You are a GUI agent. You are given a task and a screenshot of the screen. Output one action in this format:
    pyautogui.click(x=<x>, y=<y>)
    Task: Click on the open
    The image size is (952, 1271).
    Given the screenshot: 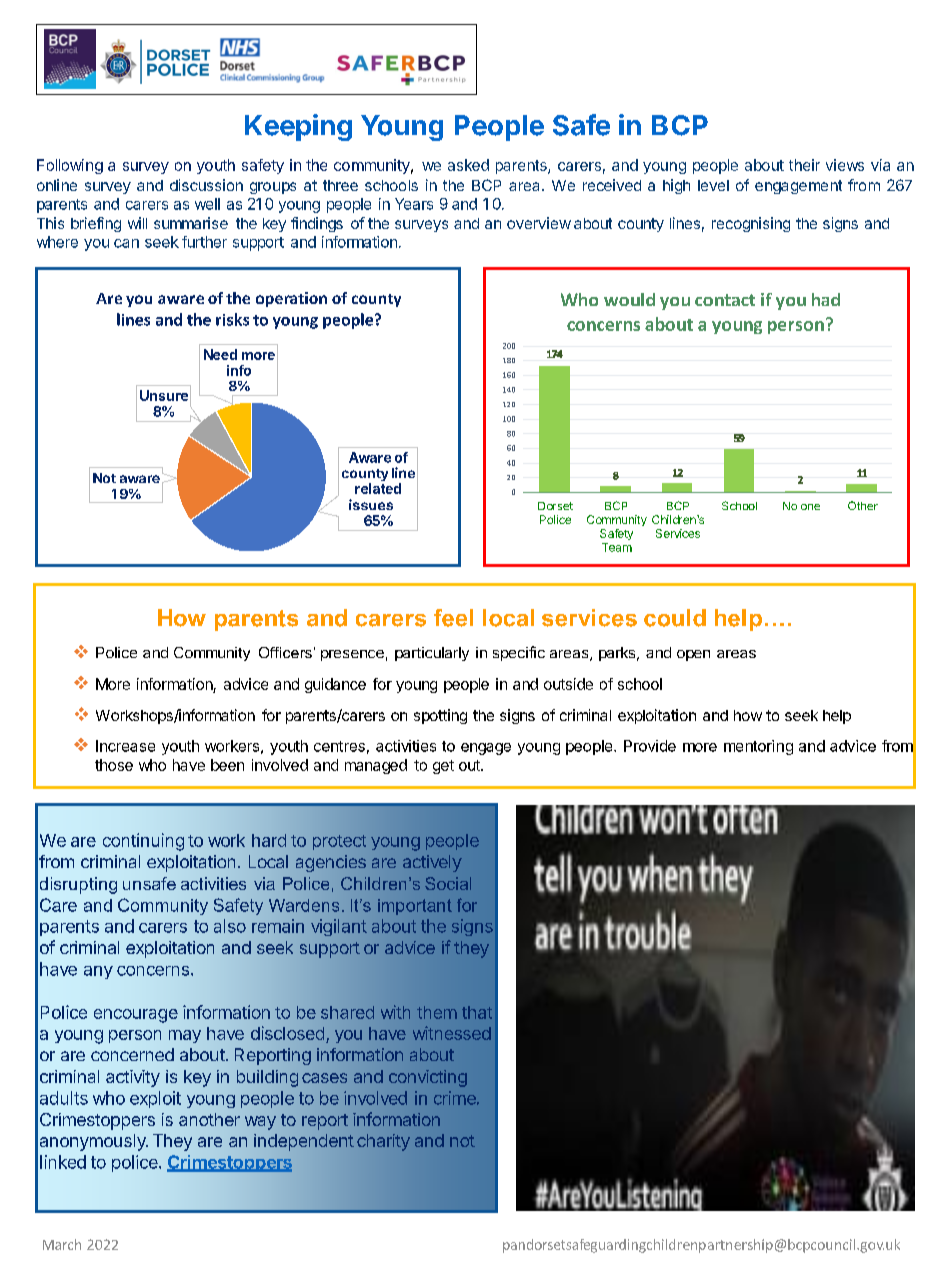 What is the action you would take?
    pyautogui.click(x=693, y=655)
